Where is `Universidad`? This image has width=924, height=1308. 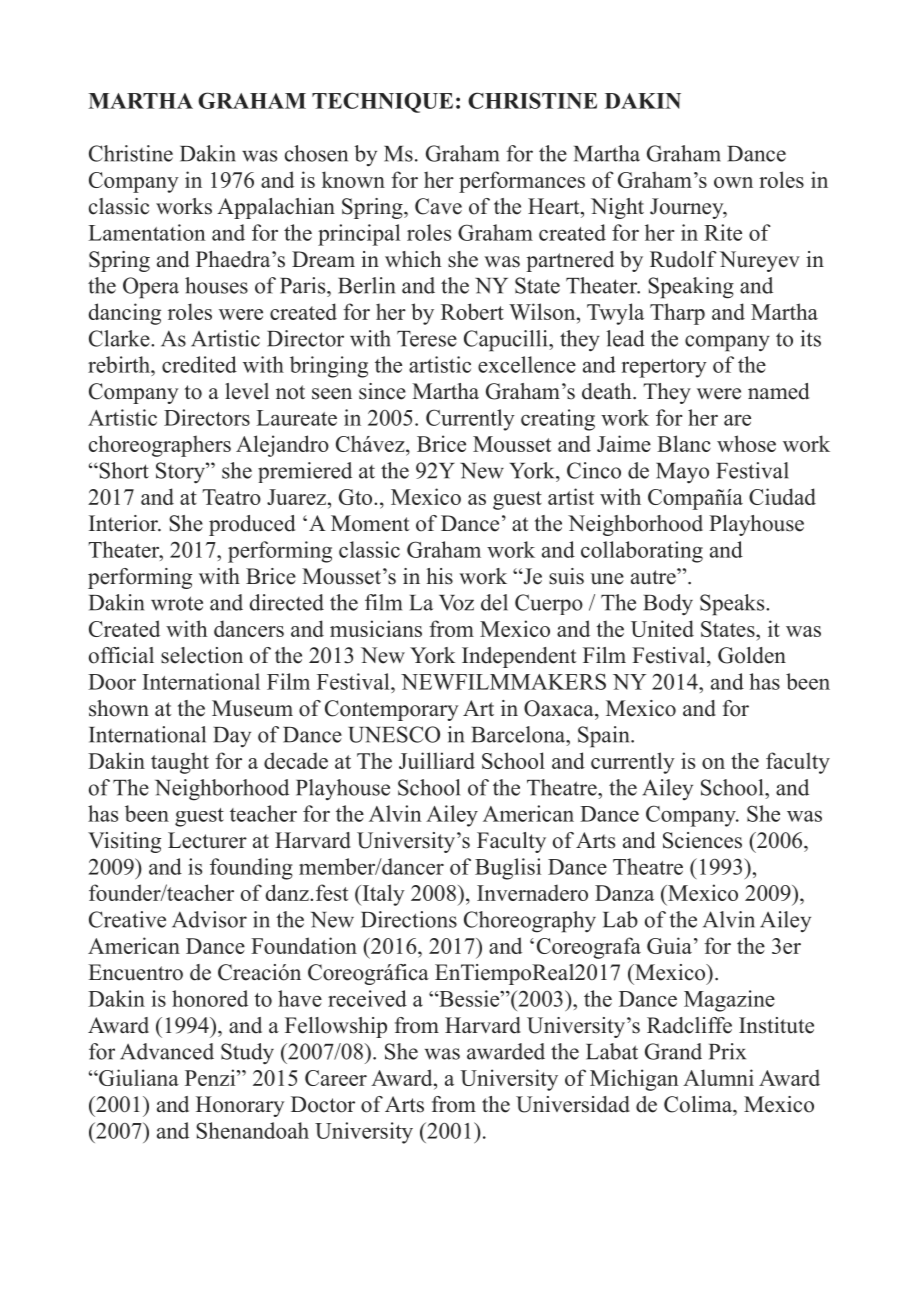
Universidad is located at coordinates (573, 1104).
